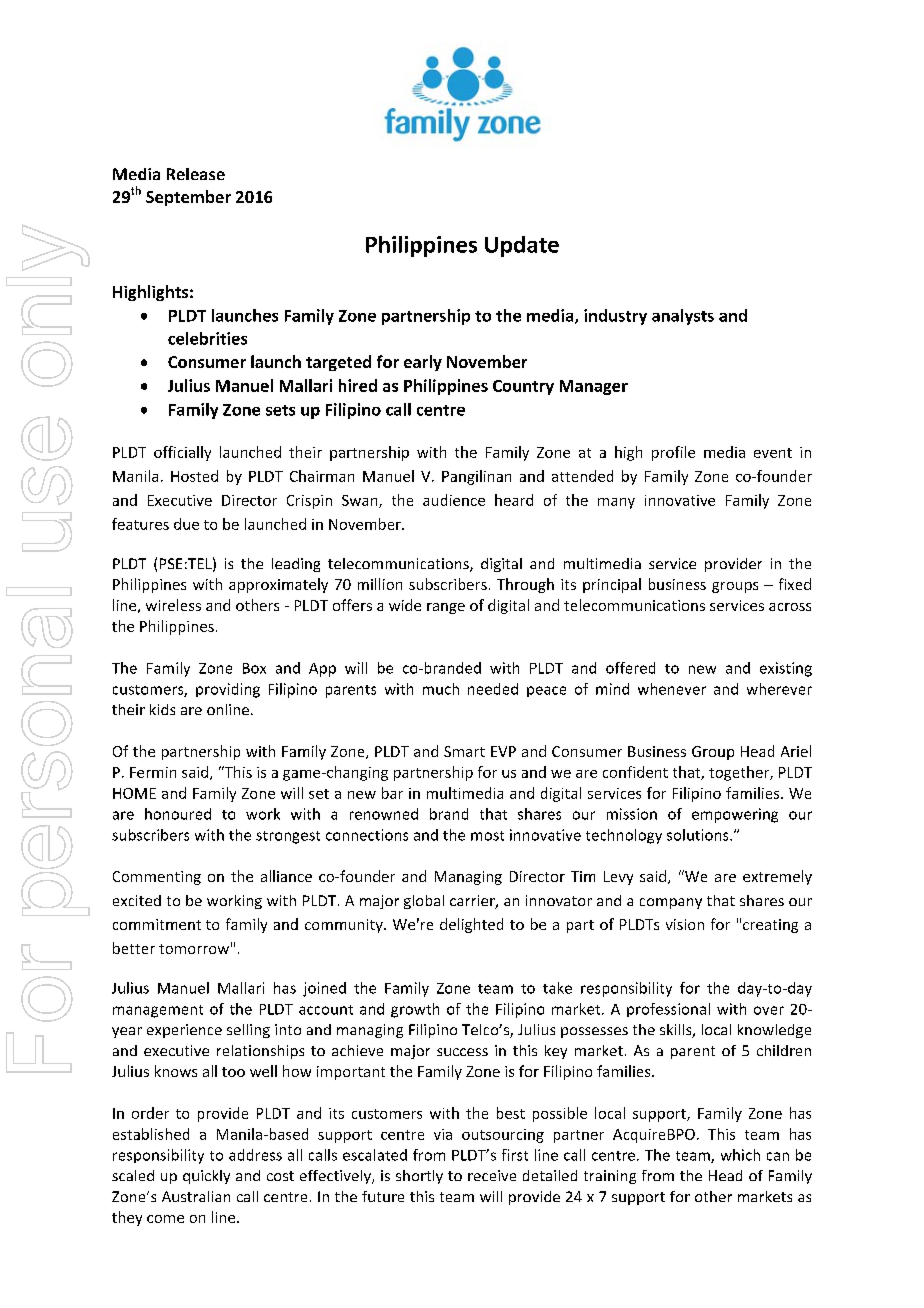 This screenshot has width=924, height=1308. Describe the element at coordinates (188, 198) in the screenshot. I see `September` at that location.
